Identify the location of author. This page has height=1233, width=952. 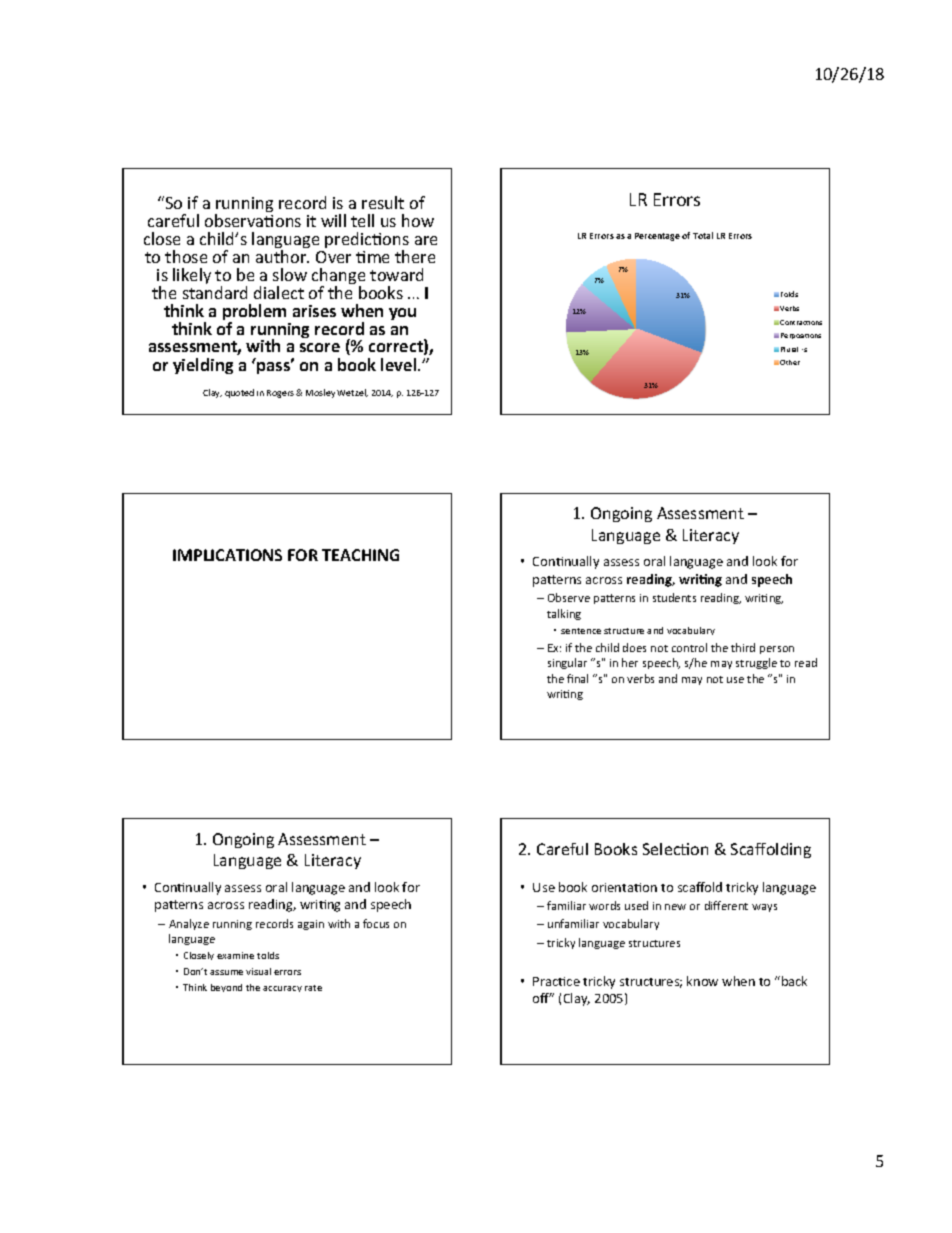
(282, 256).
